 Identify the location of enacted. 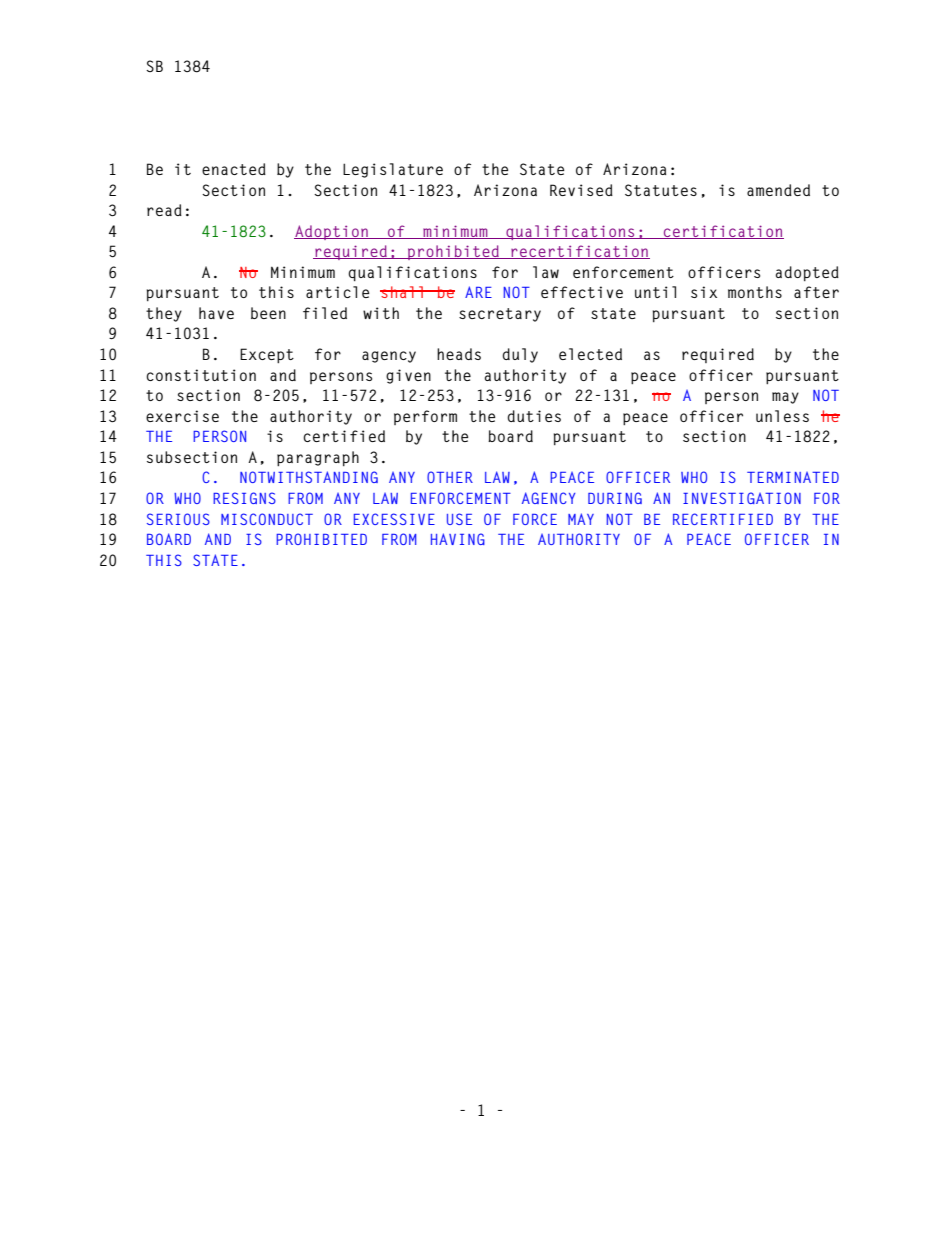
(234, 169).
